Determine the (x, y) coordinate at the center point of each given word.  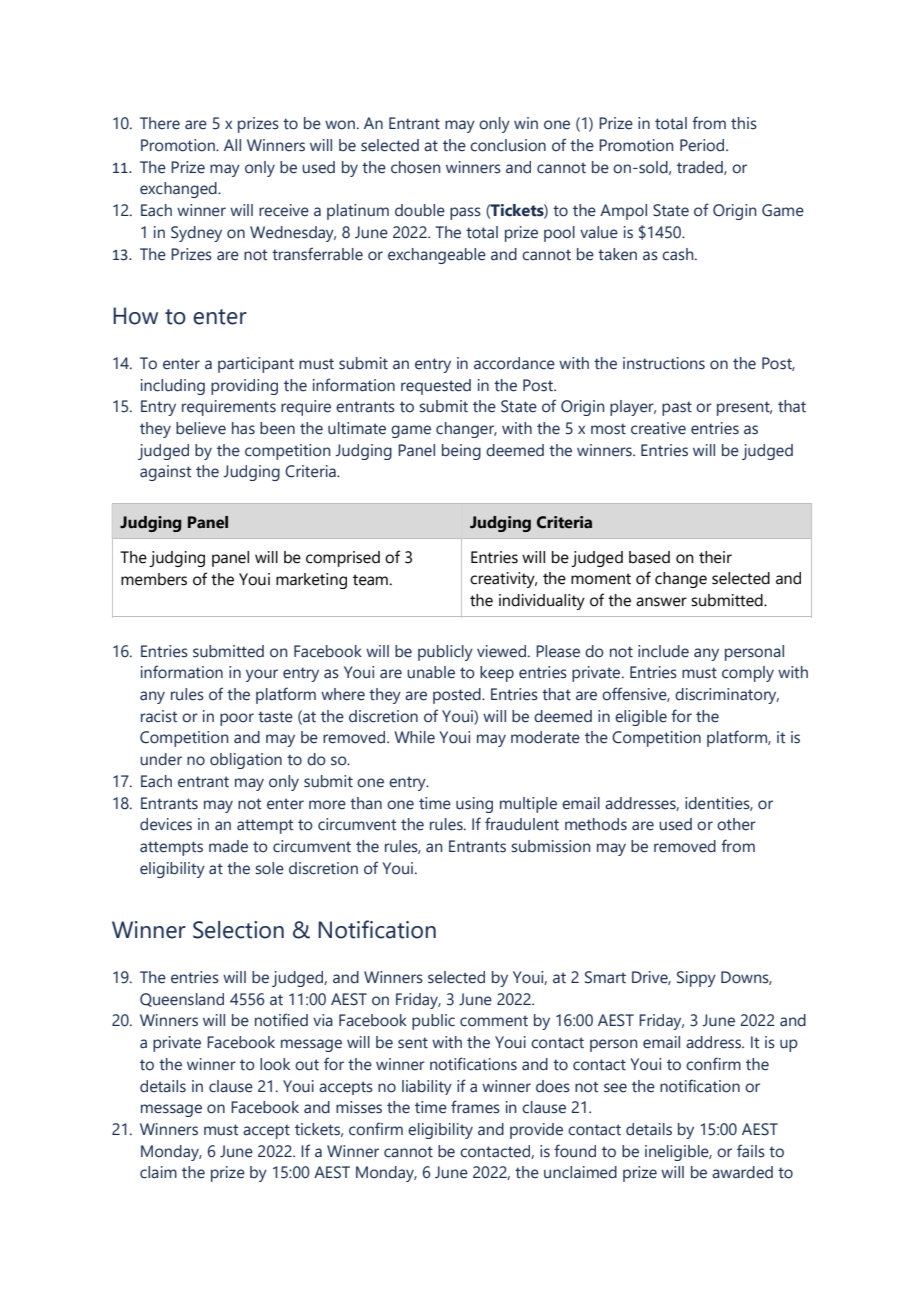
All (232, 145)
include (663, 651)
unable (431, 672)
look (275, 1064)
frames (475, 1107)
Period (703, 145)
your (262, 675)
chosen (416, 167)
